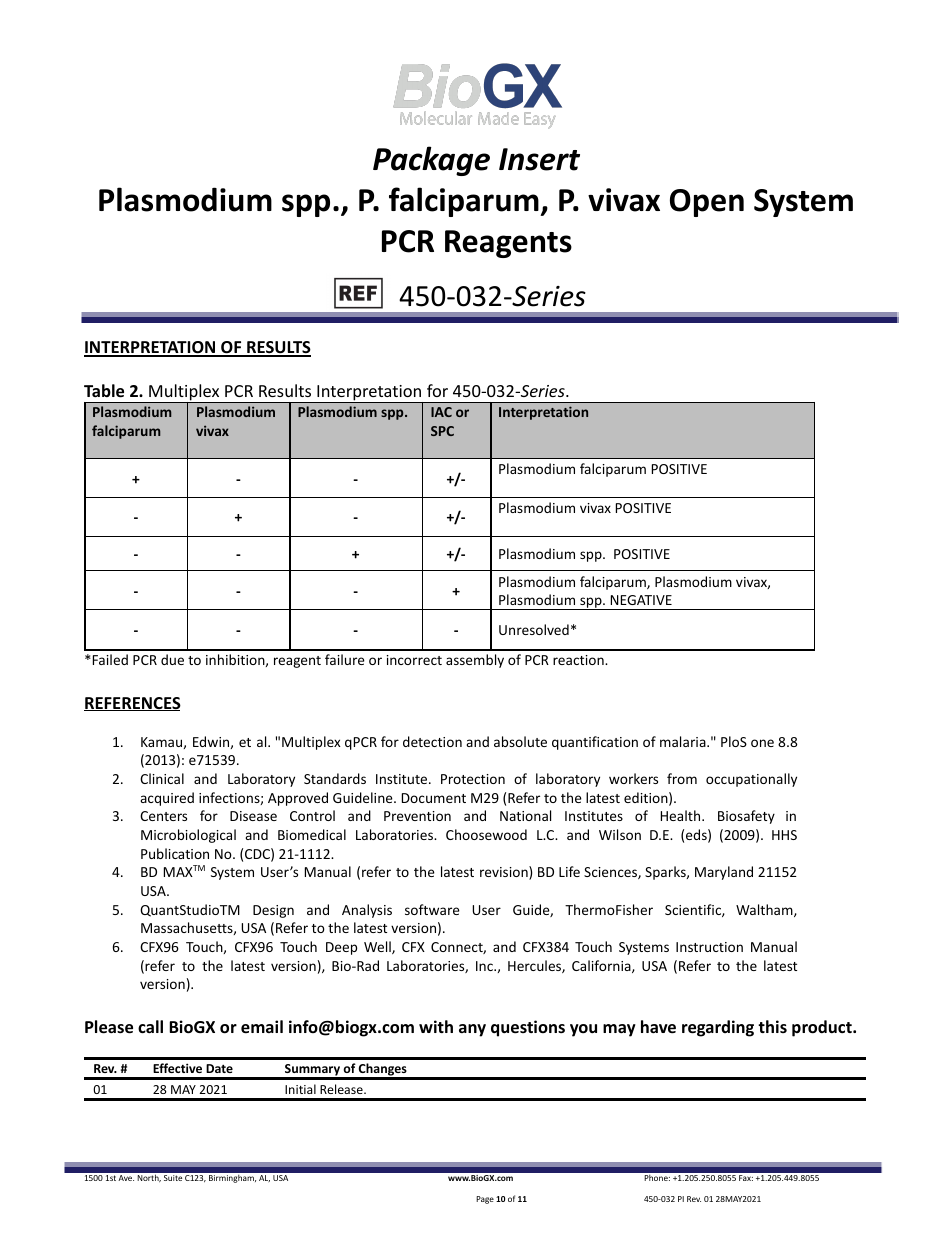 This screenshot has height=1233, width=952. What do you see at coordinates (473, 779) in the screenshot?
I see `Protection` at bounding box center [473, 779].
